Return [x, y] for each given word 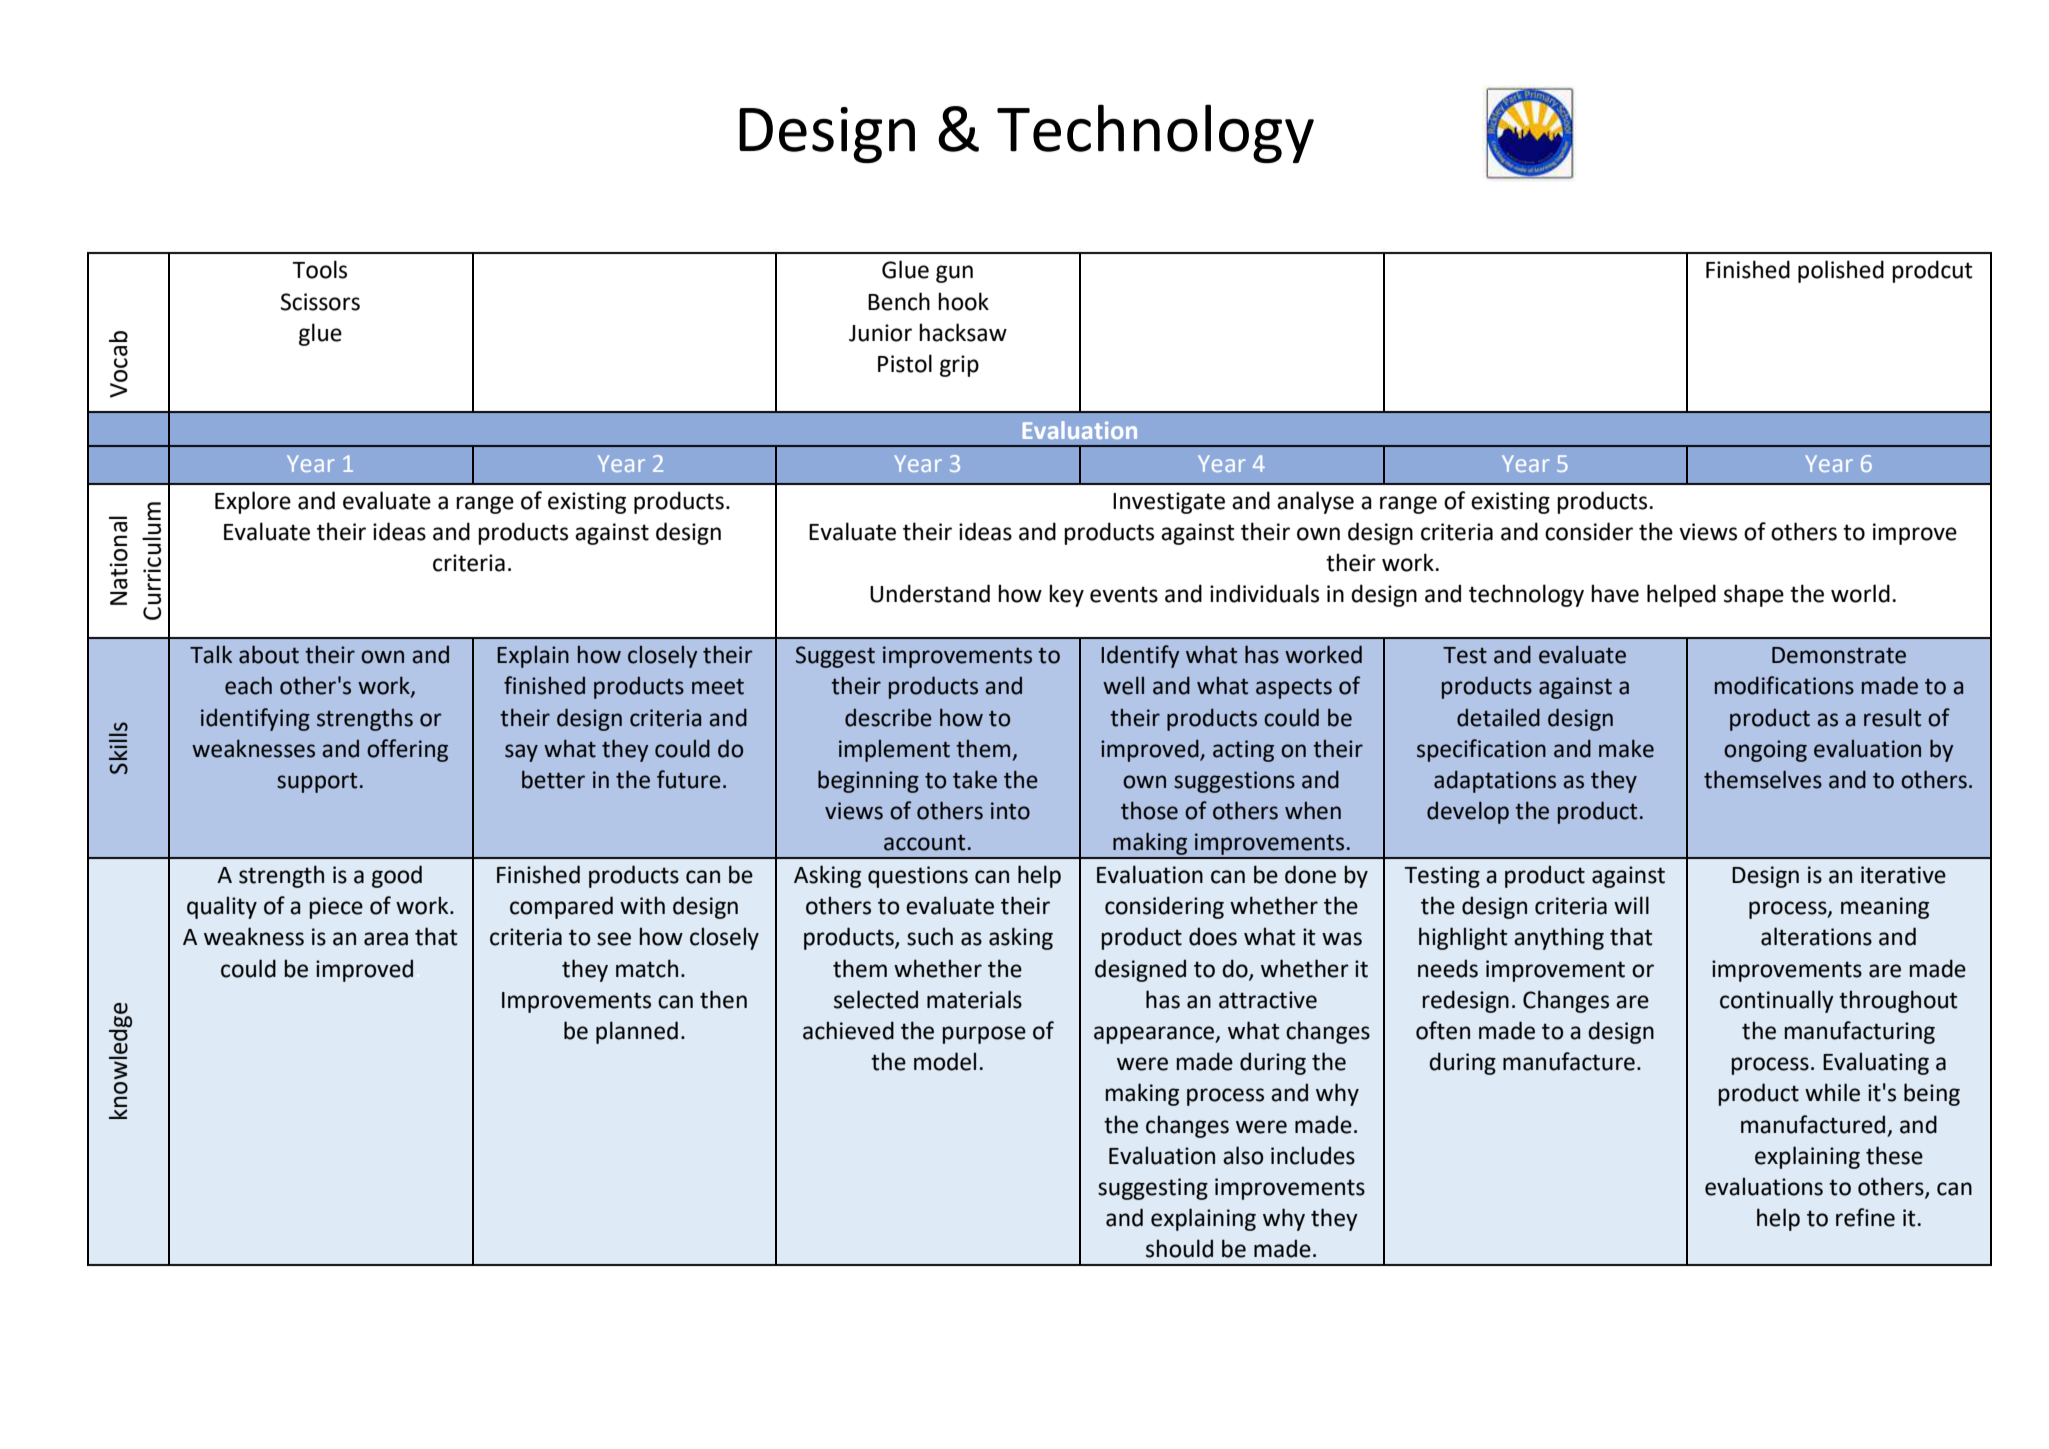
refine [1865, 1217]
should [1179, 1248]
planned [637, 1032]
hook [963, 301]
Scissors [320, 302]
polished [1841, 271]
